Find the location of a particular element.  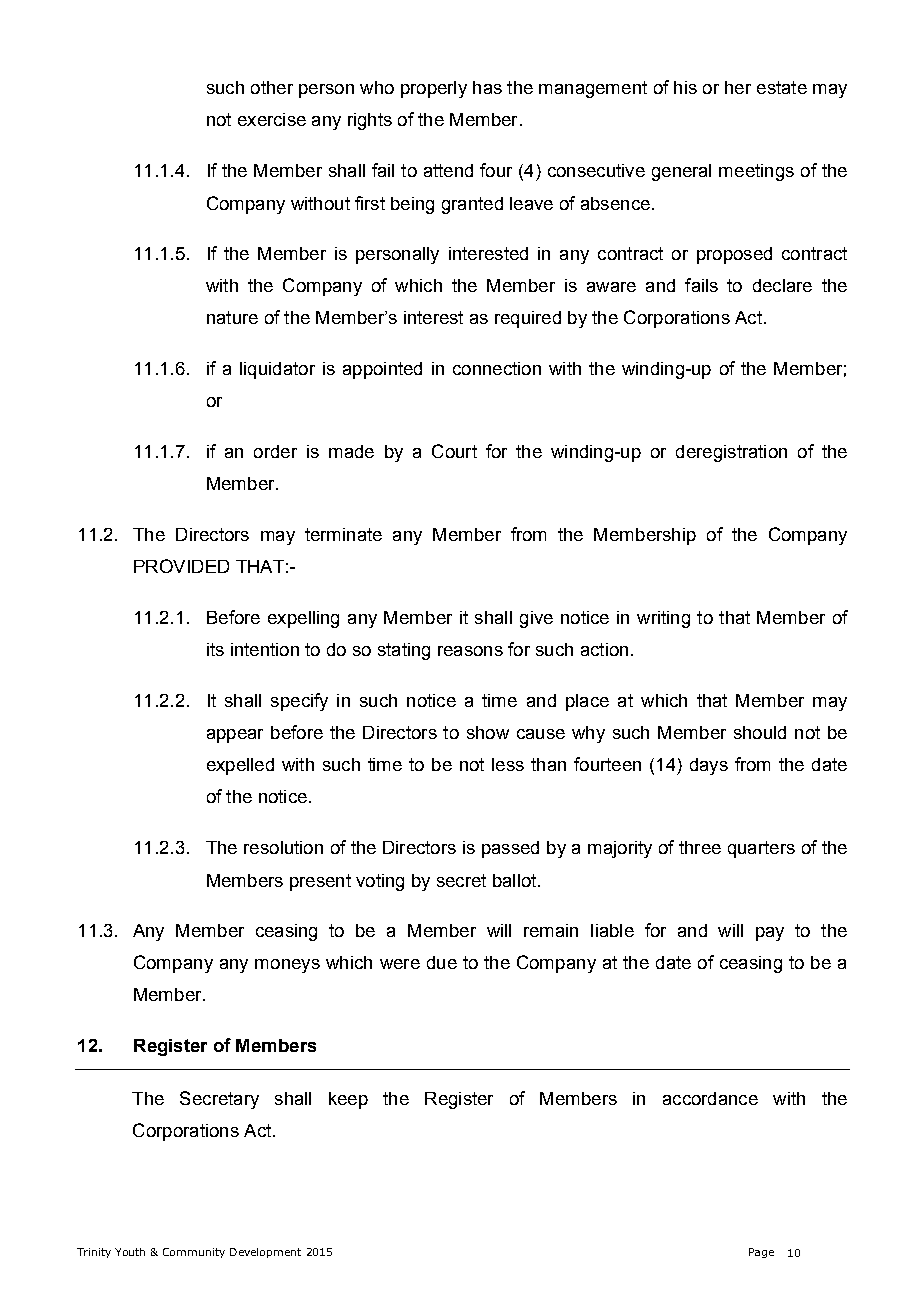

properly is located at coordinates (434, 89).
